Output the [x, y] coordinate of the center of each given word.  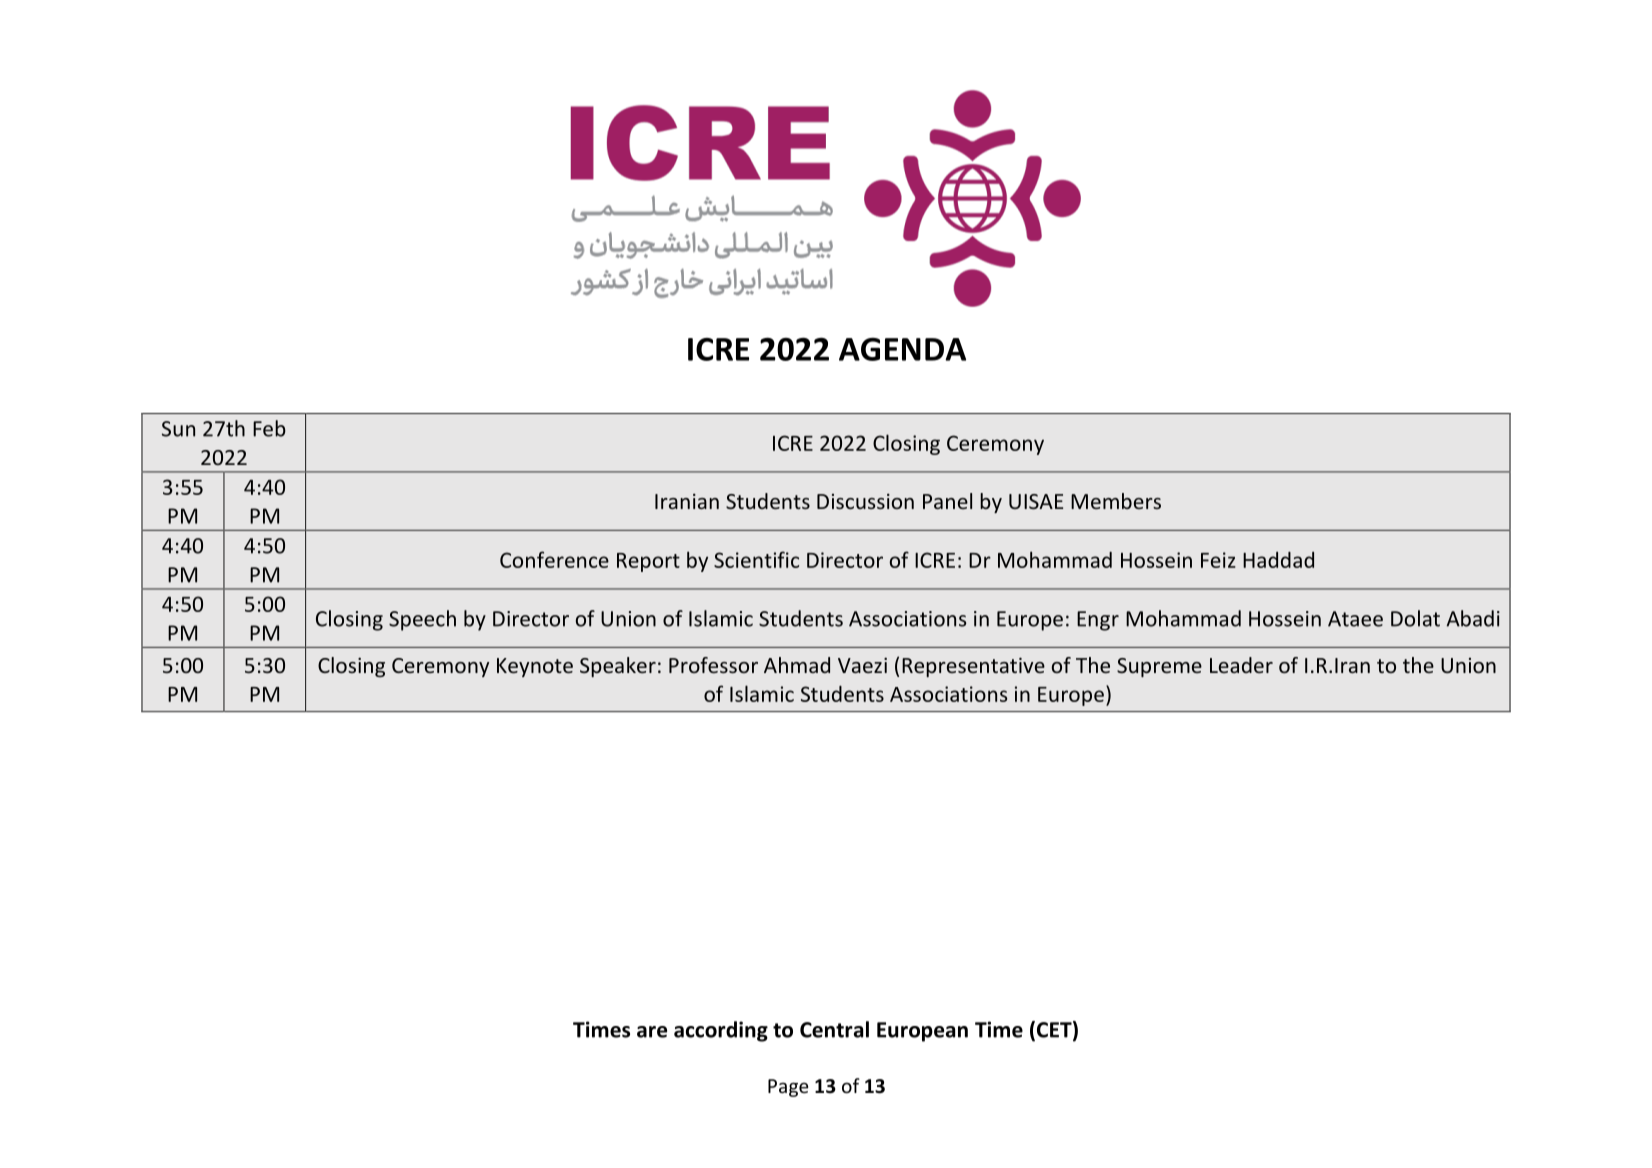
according [721, 1031]
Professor [713, 665]
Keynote [535, 667]
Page [788, 1088]
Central [834, 1029]
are [652, 1032]
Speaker [618, 667]
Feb [269, 428]
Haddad [1278, 560]
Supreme [1159, 667]
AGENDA [902, 349]
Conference [554, 559]
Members [1116, 501]
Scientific [756, 559]
